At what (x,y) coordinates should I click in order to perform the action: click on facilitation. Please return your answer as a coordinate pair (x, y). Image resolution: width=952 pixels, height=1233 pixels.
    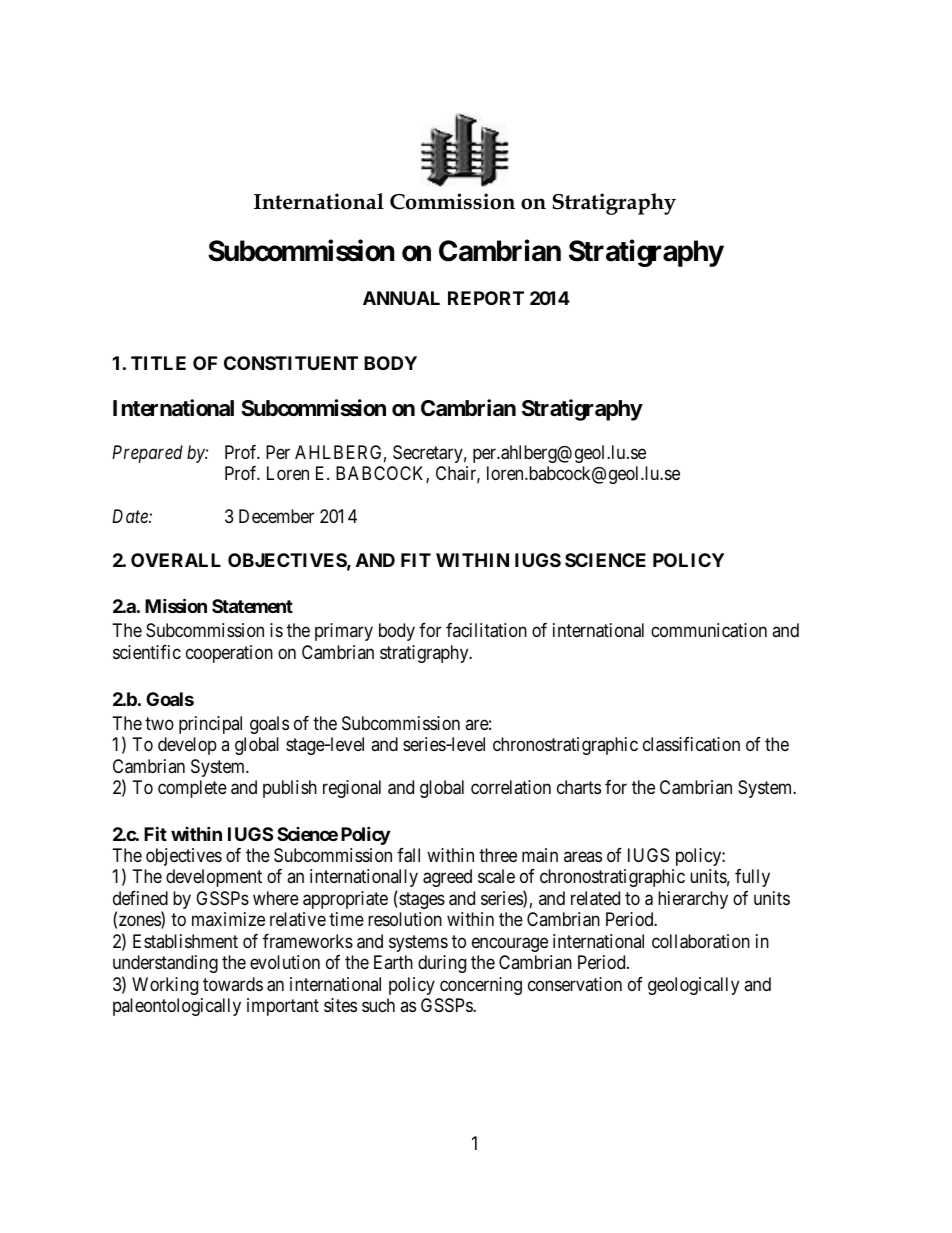
    Looking at the image, I should click on (486, 630).
